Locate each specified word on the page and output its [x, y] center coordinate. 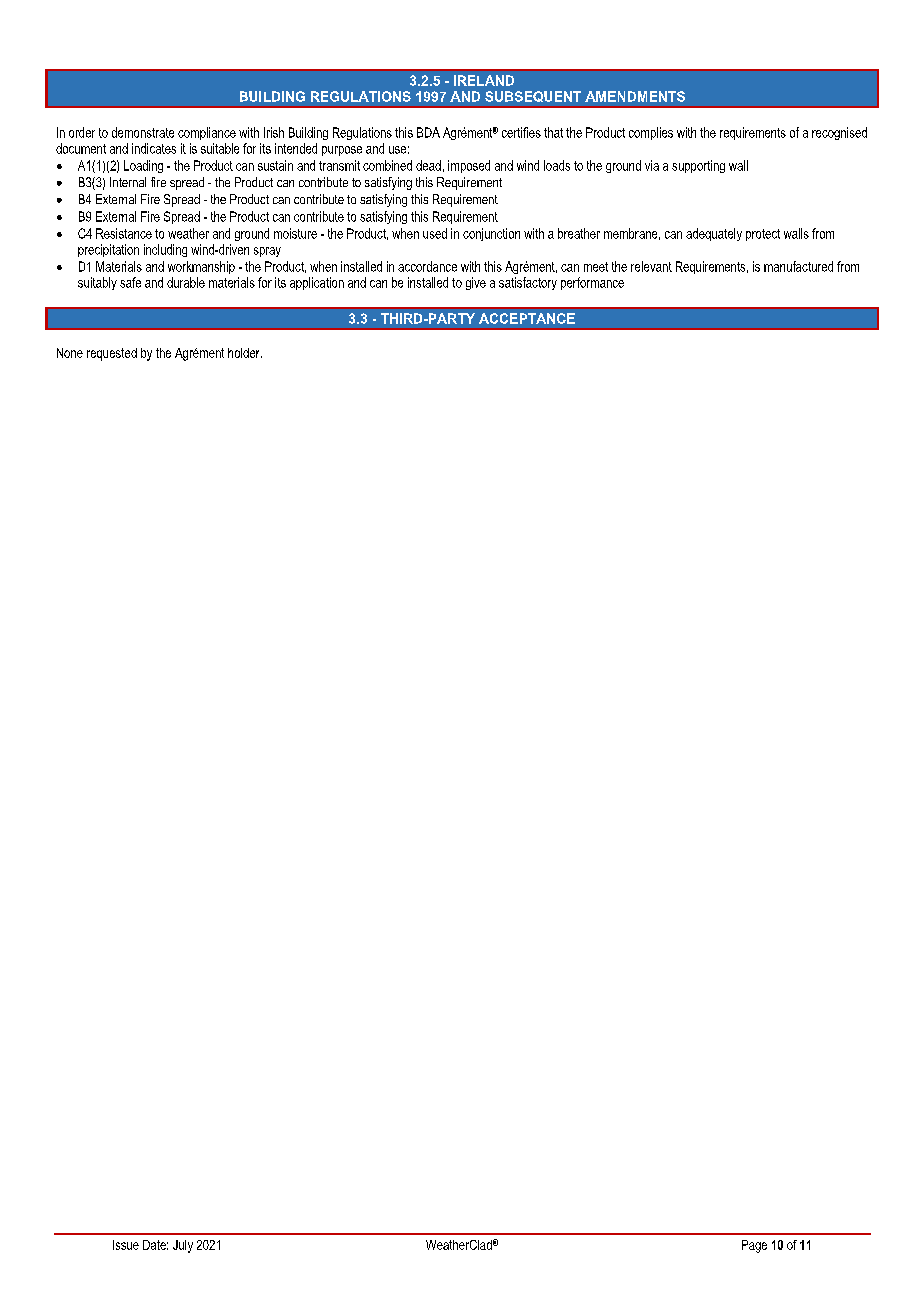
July [183, 1246]
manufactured [798, 266]
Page [754, 1246]
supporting [698, 166]
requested [112, 354]
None [70, 353]
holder [245, 353]
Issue [126, 1245]
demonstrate [143, 132]
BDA [428, 132]
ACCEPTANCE [527, 318]
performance [592, 283]
